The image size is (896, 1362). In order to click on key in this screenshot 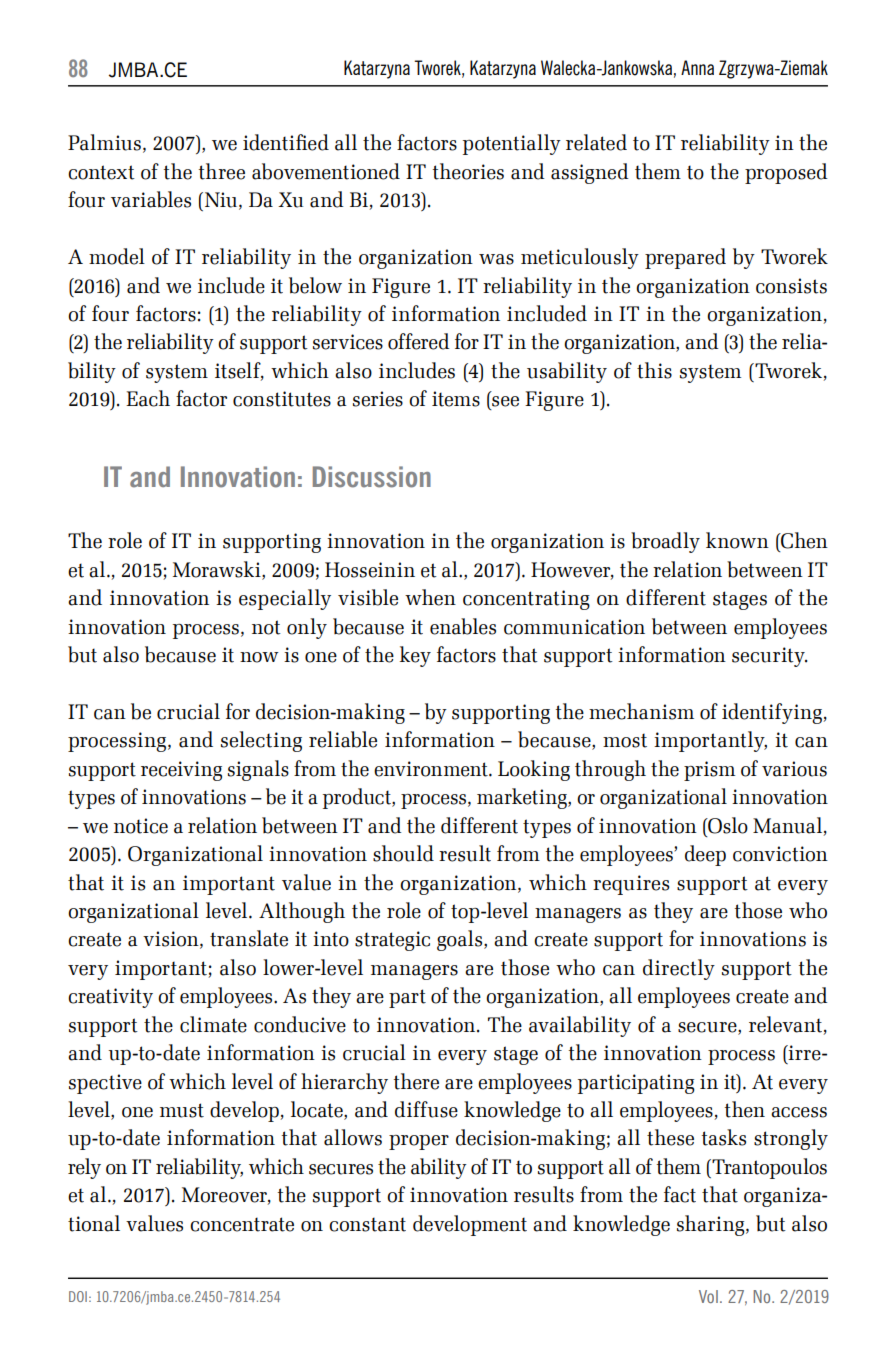, I will do `click(415, 656)`.
